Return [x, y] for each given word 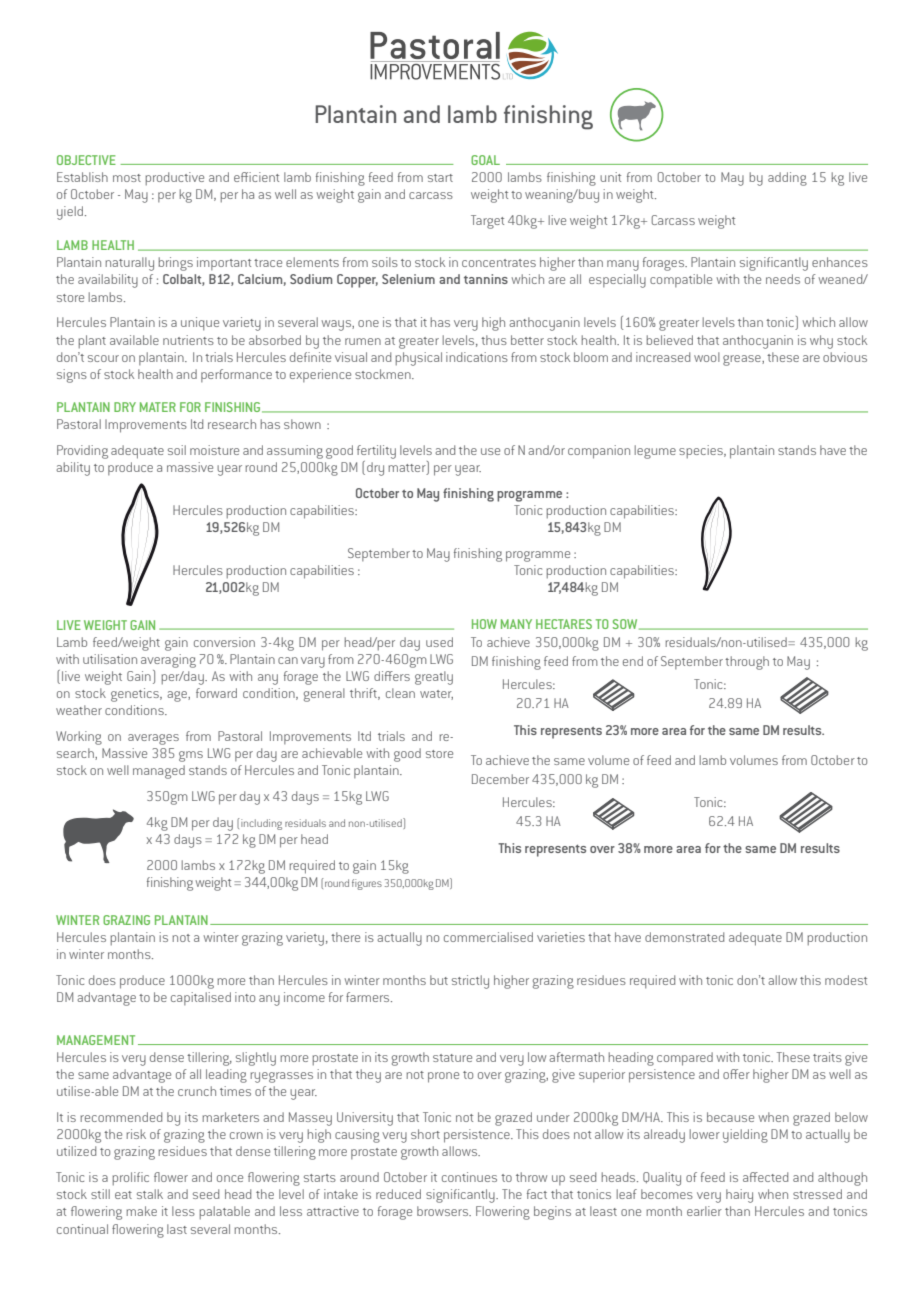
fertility [376, 452]
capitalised [201, 998]
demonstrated [684, 937]
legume [655, 452]
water [436, 695]
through [747, 663]
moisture [214, 450]
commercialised [488, 937]
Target [487, 222]
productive [175, 179]
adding [787, 179]
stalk [150, 1194]
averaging [168, 661]
